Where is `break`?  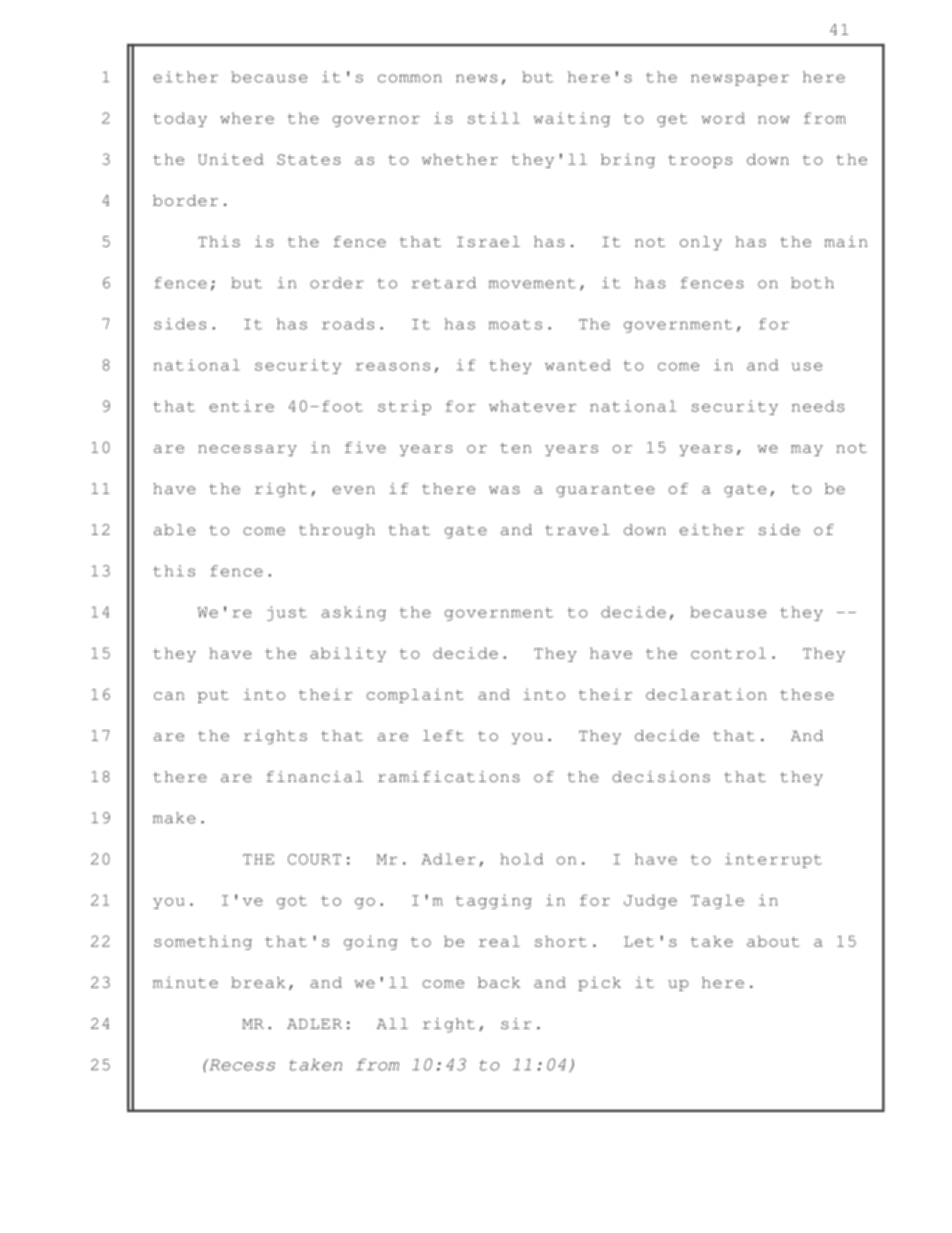 break is located at coordinates (258, 982).
